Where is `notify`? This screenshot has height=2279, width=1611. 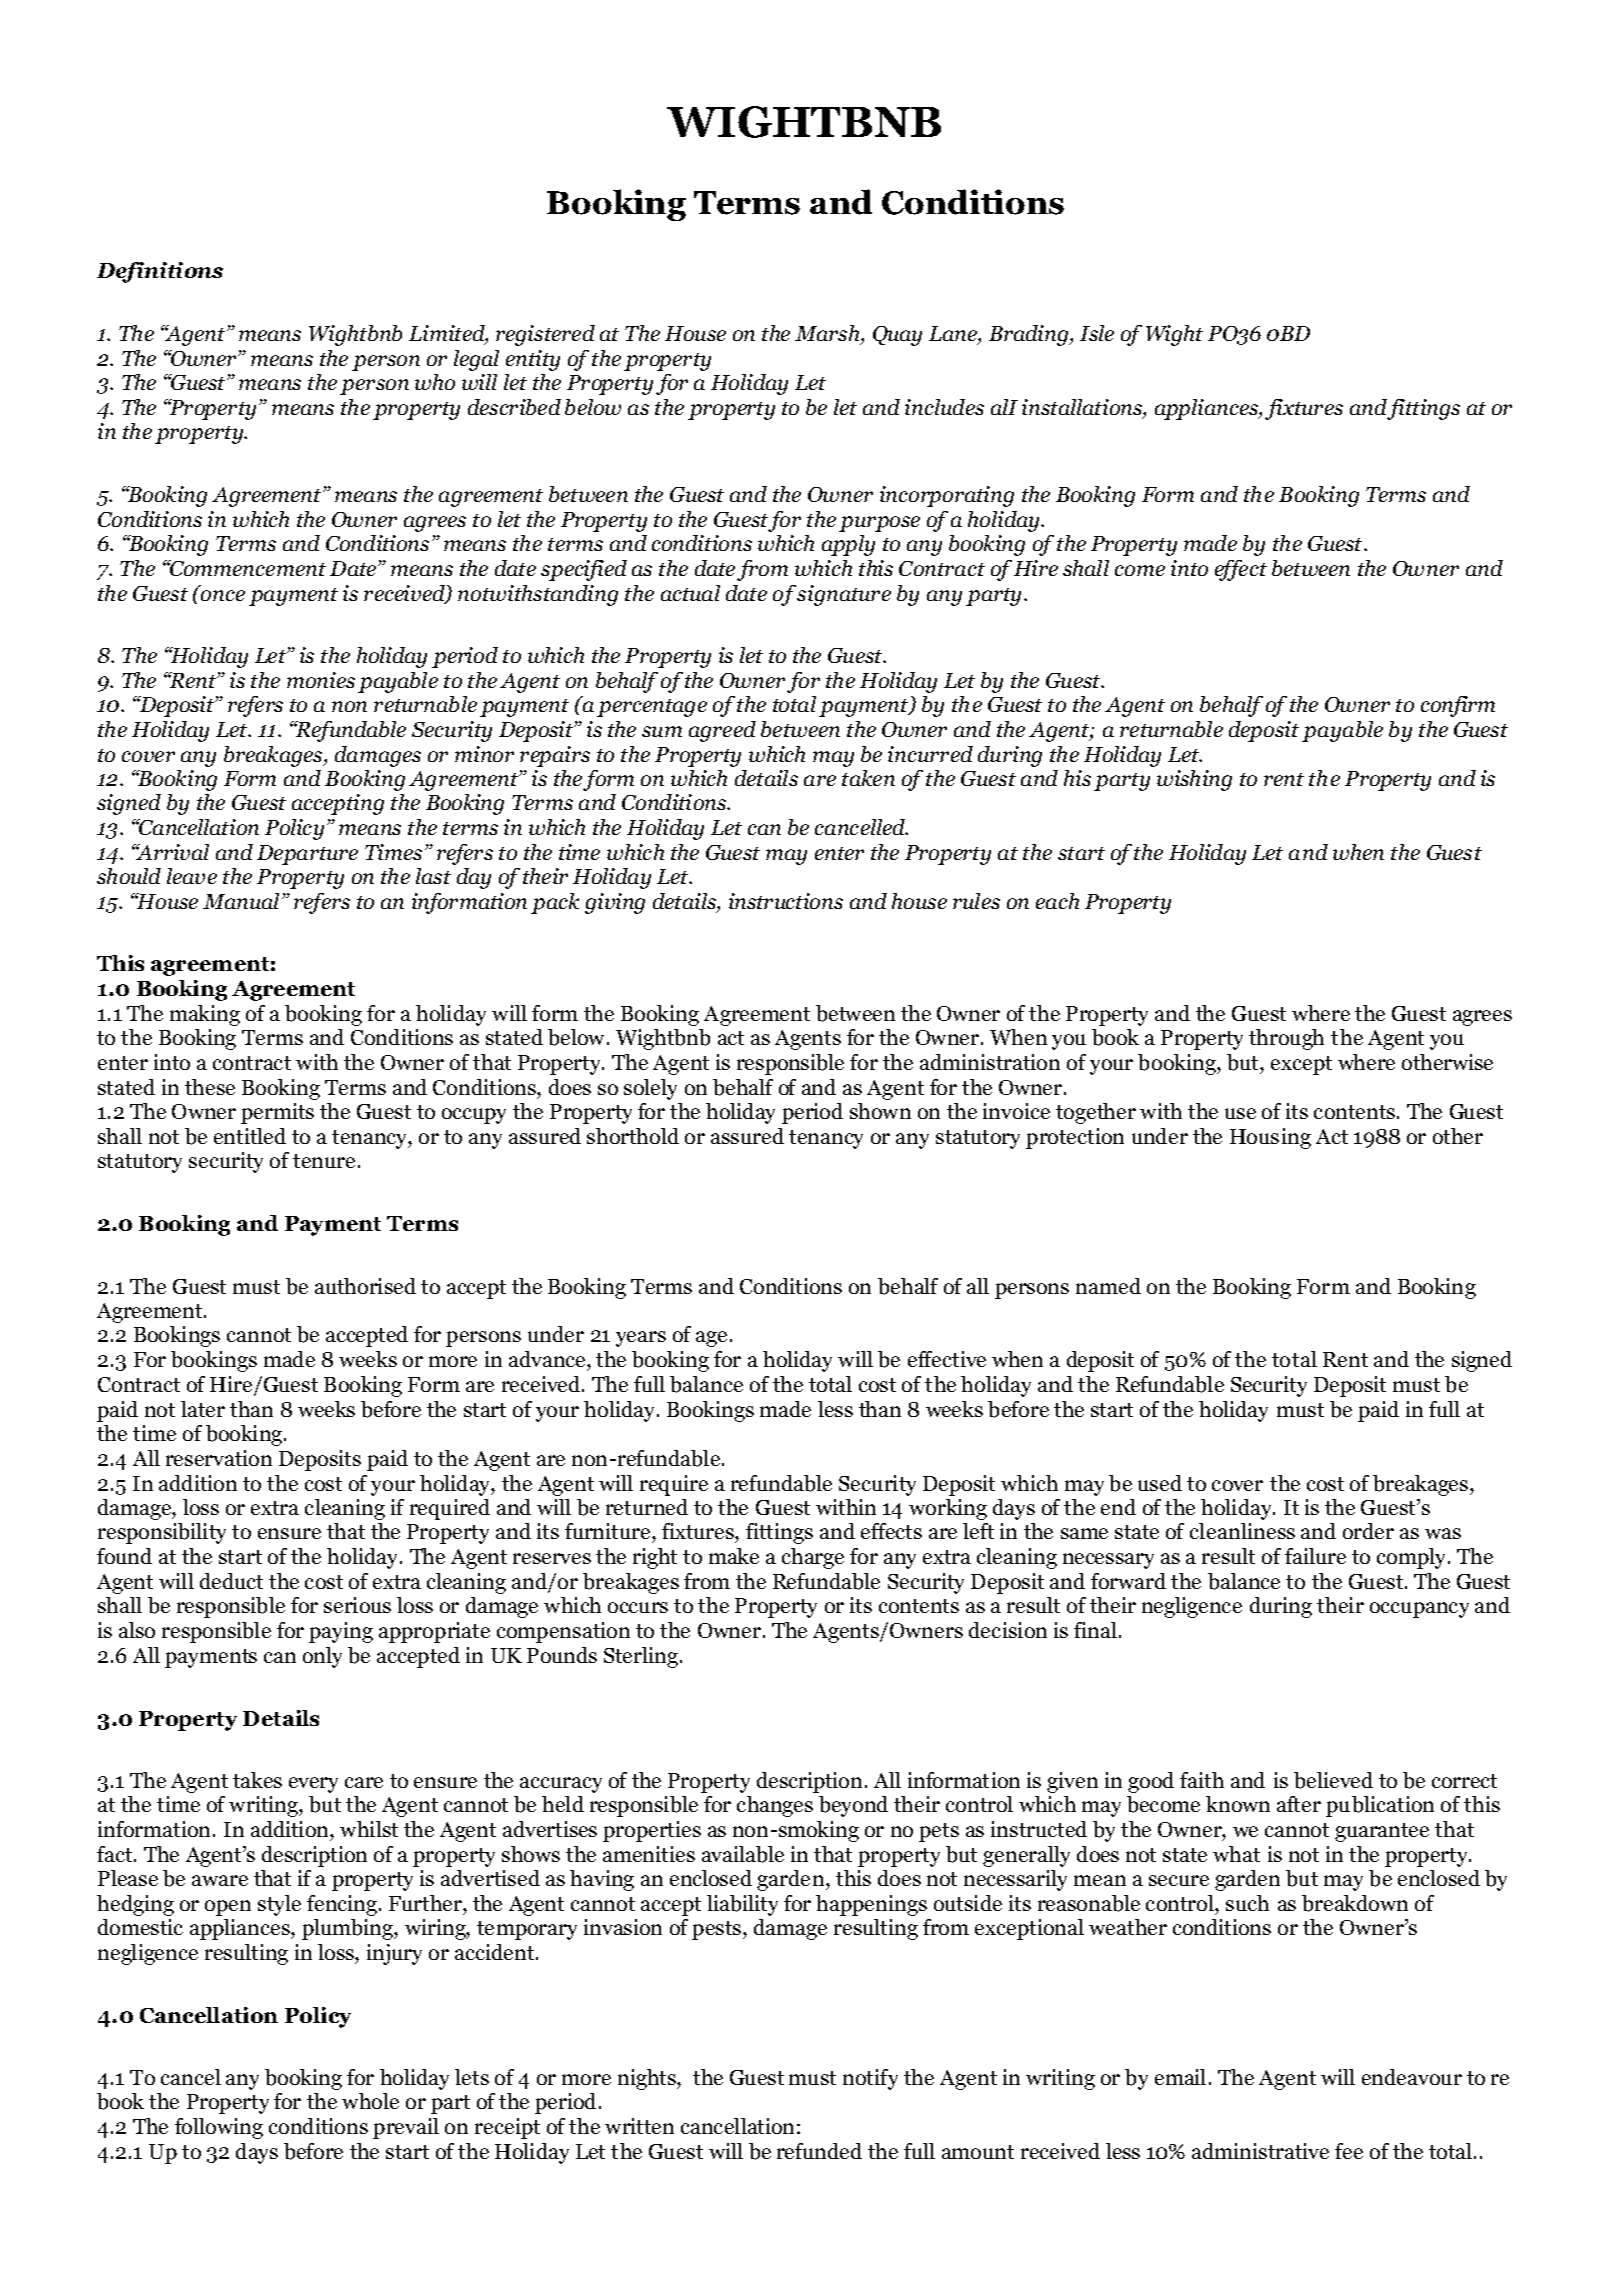 notify is located at coordinates (870, 2079).
